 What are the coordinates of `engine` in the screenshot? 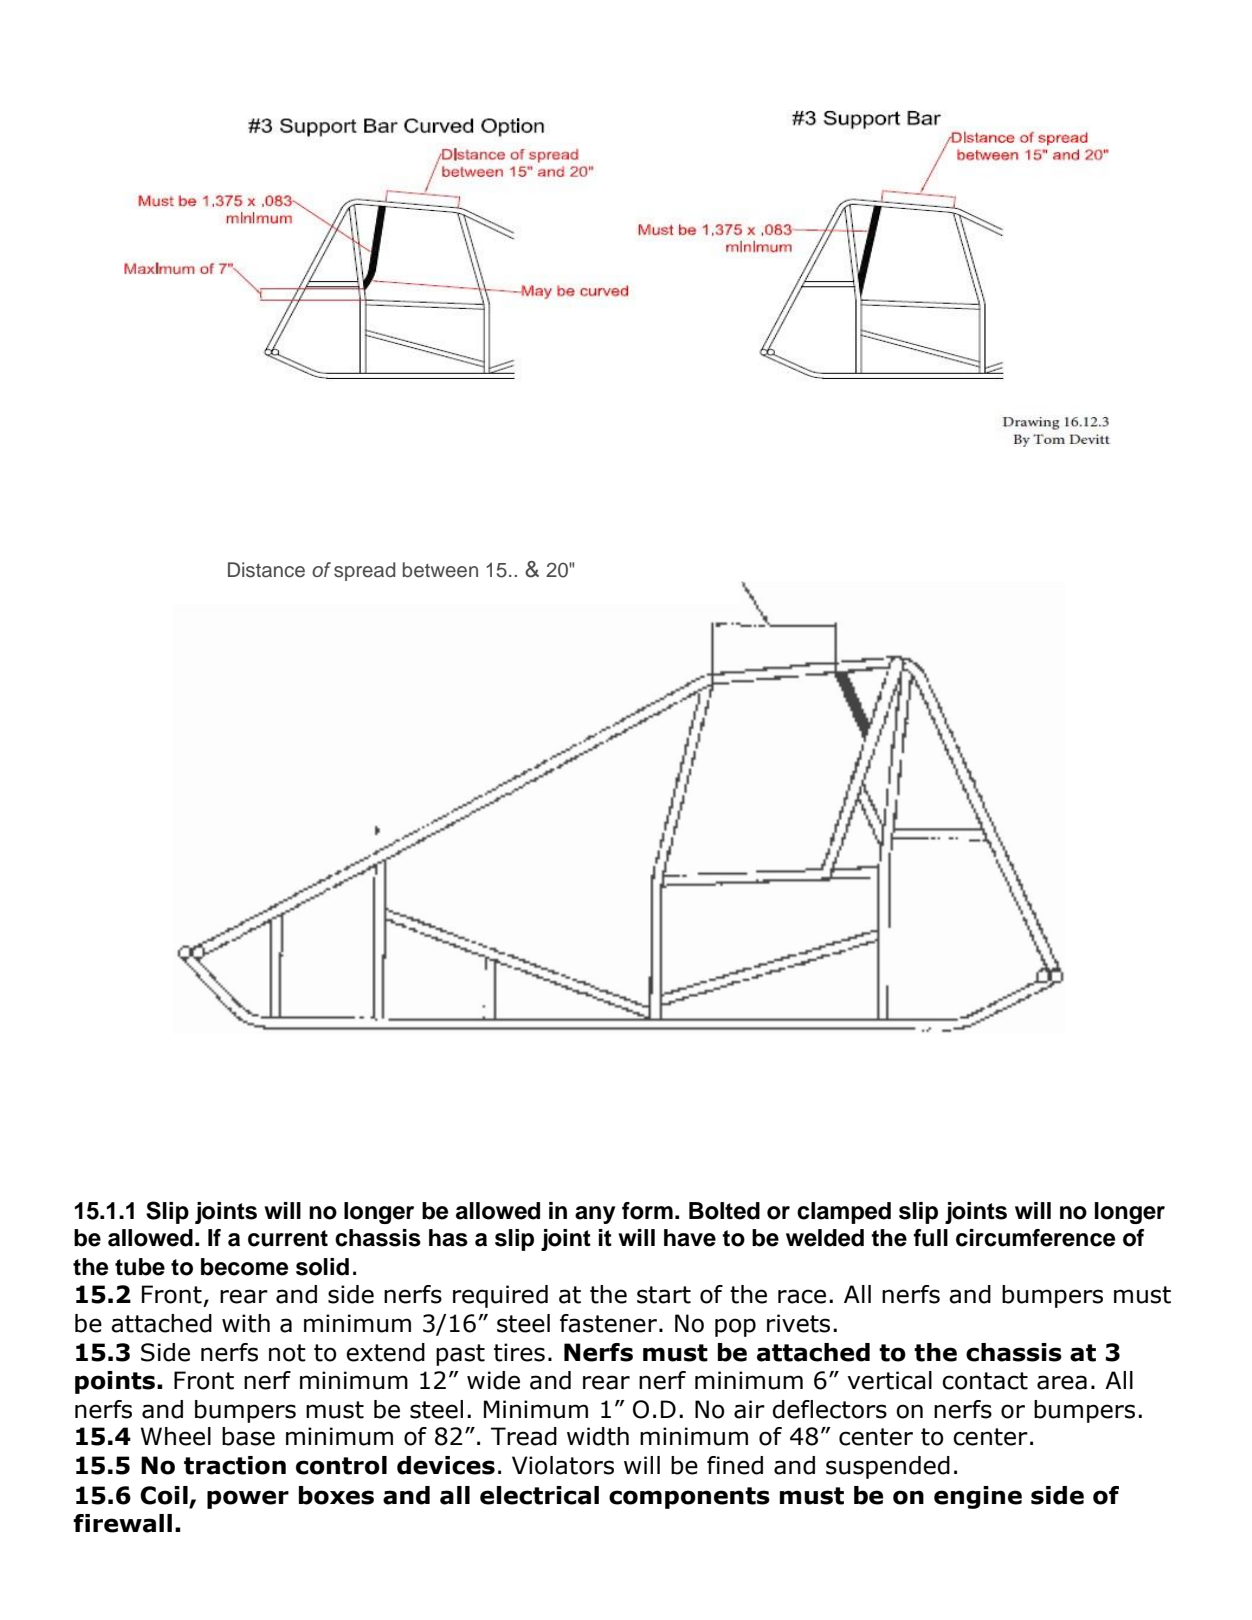 It's located at (978, 1497).
